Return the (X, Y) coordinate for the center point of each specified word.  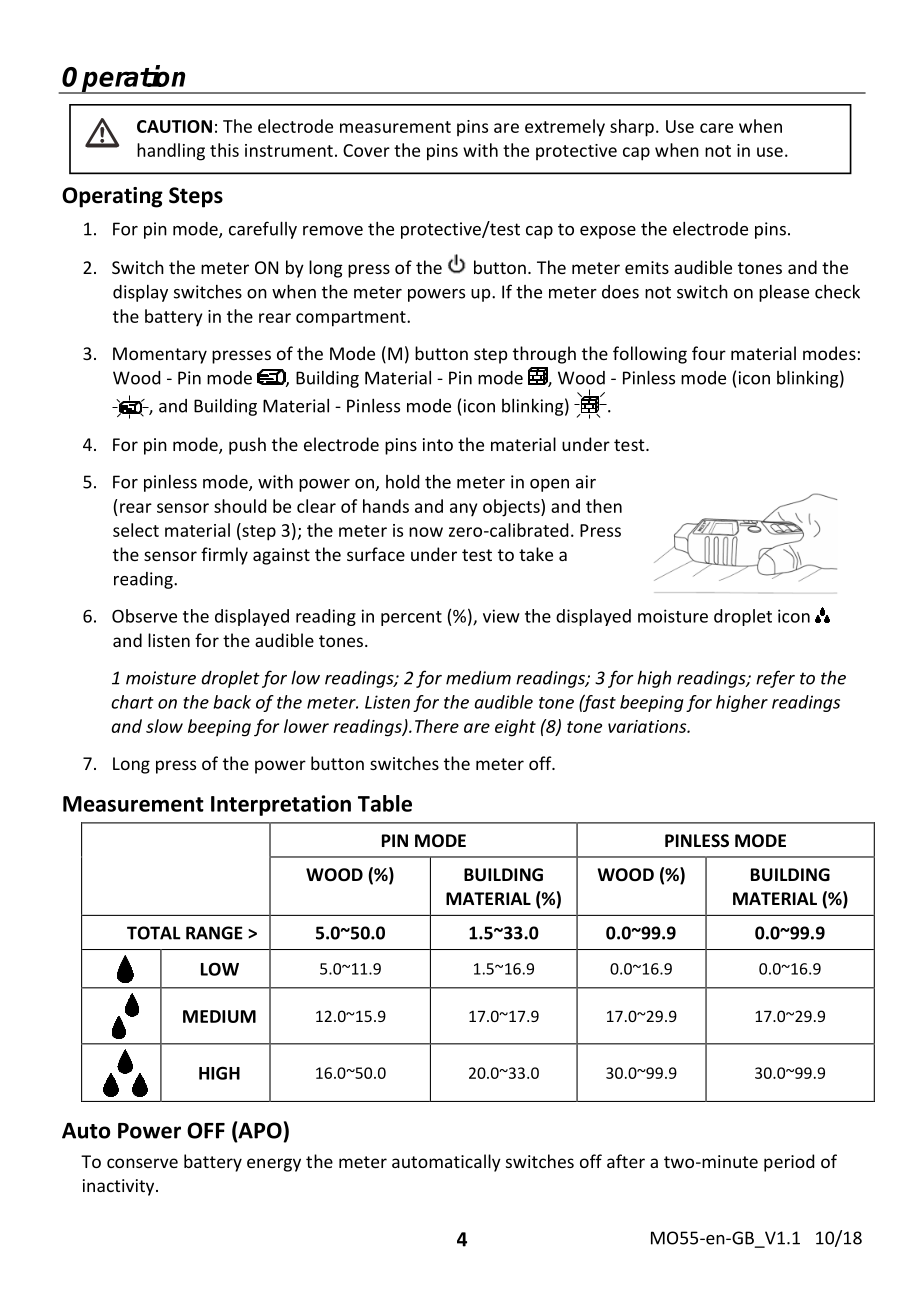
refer (775, 679)
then (604, 506)
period (789, 1163)
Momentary (160, 355)
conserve (142, 1163)
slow (164, 726)
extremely (565, 128)
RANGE (214, 933)
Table (385, 803)
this (224, 150)
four (709, 353)
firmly (224, 556)
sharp (632, 128)
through (544, 355)
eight (515, 728)
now (426, 532)
